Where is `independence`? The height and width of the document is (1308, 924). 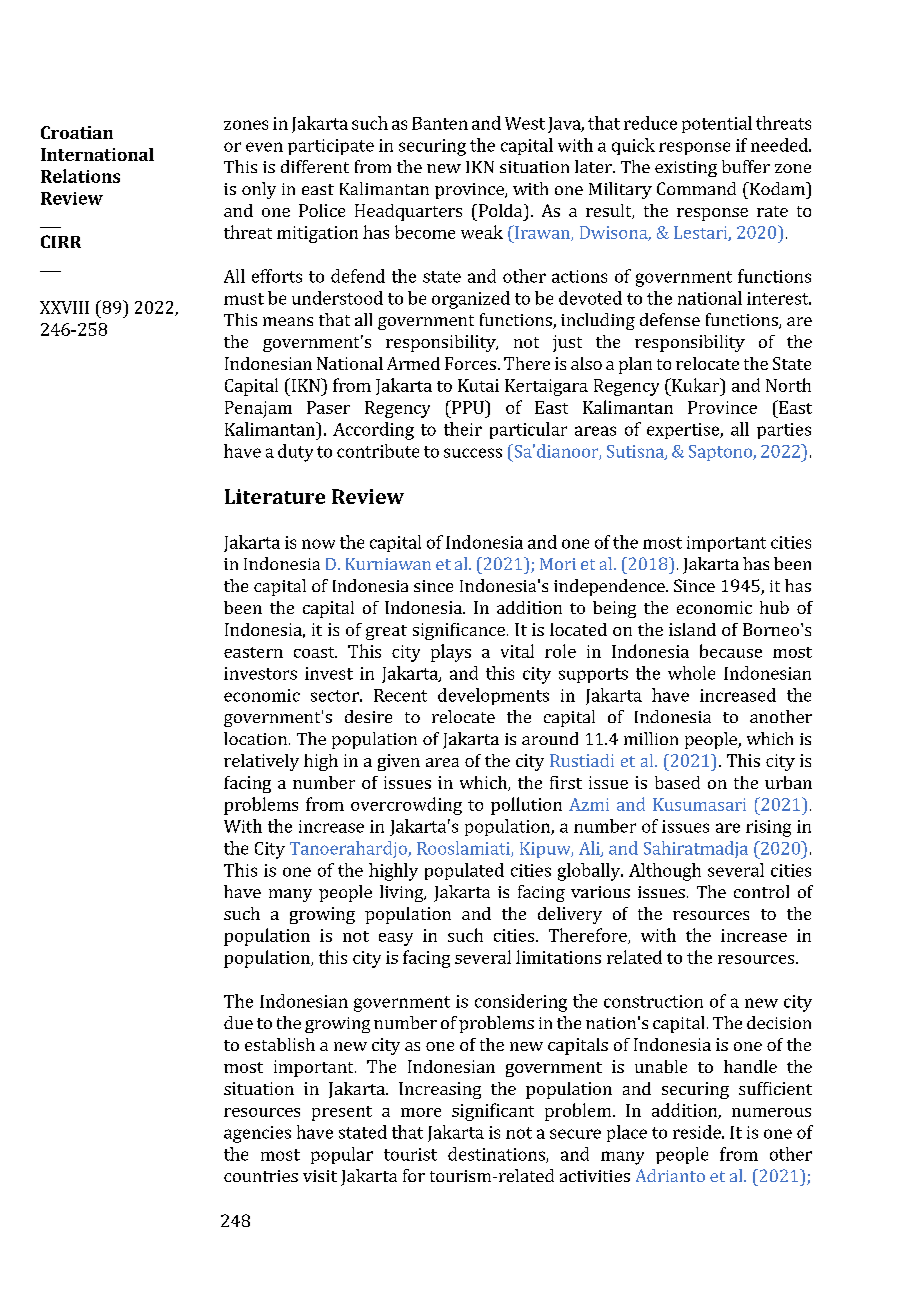
independence is located at coordinates (610, 587).
